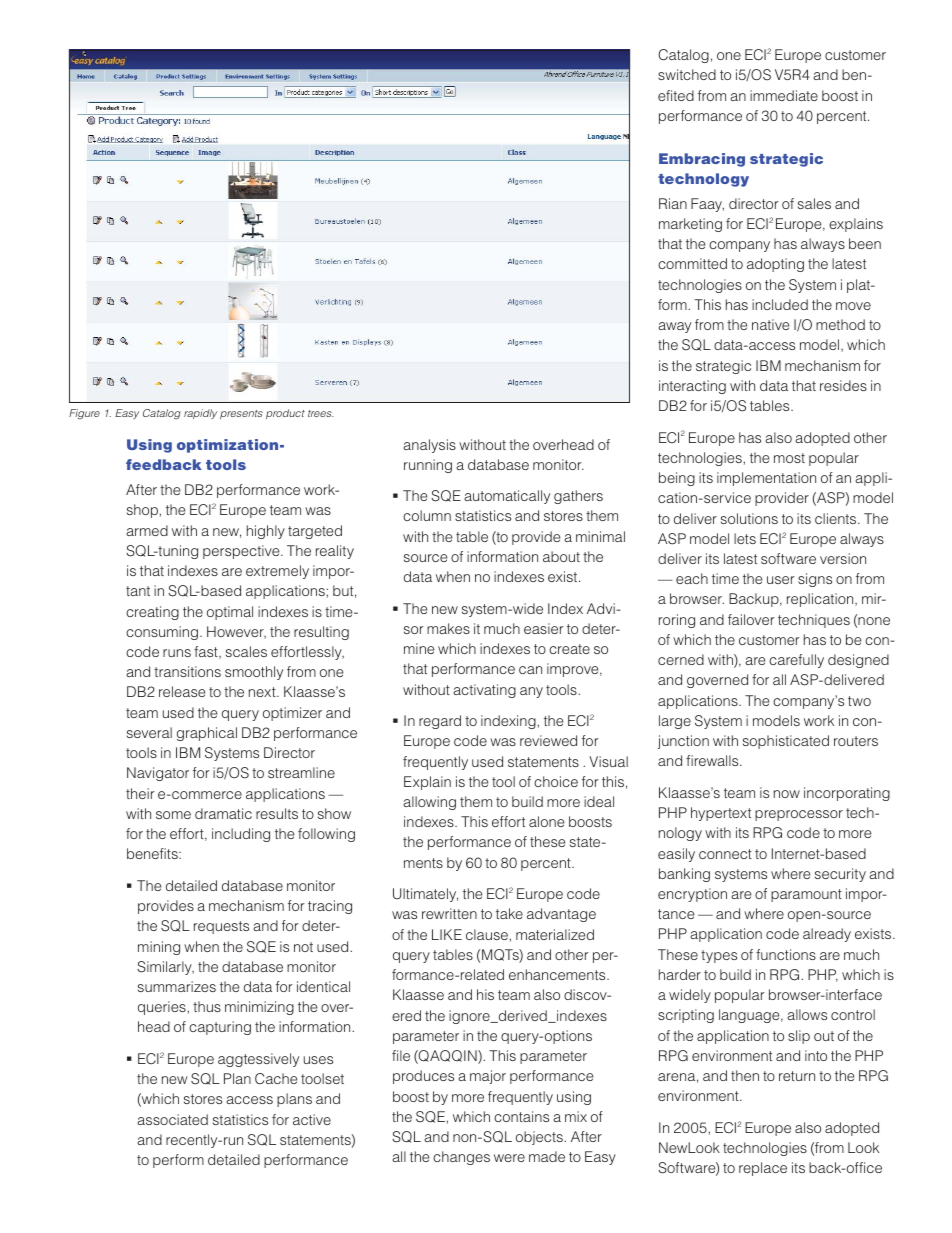 This screenshot has width=952, height=1233. I want to click on benefits, so click(153, 853).
